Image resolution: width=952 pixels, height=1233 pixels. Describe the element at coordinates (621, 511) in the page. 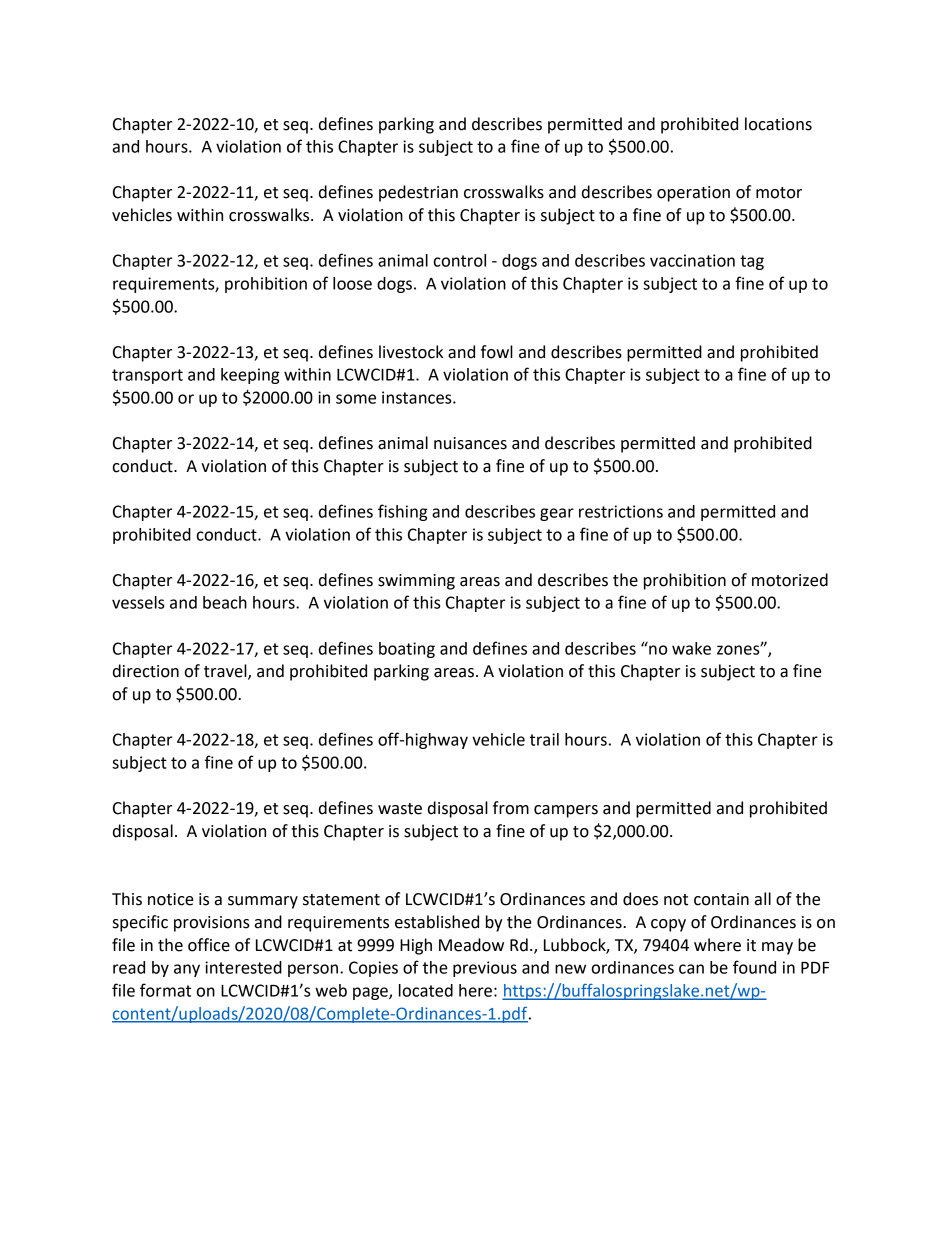

I see `restrictions` at that location.
